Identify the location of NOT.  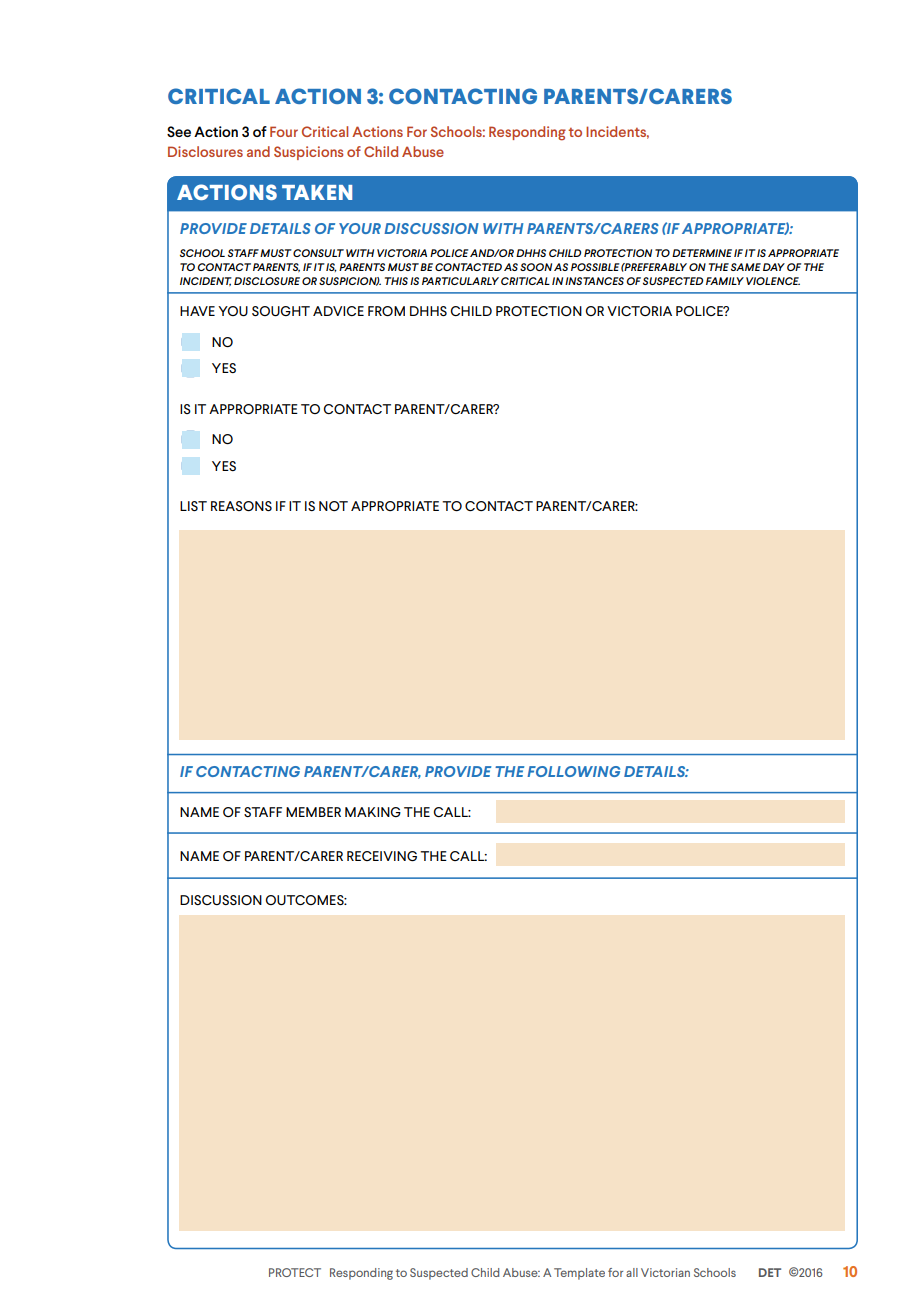
(333, 506).
